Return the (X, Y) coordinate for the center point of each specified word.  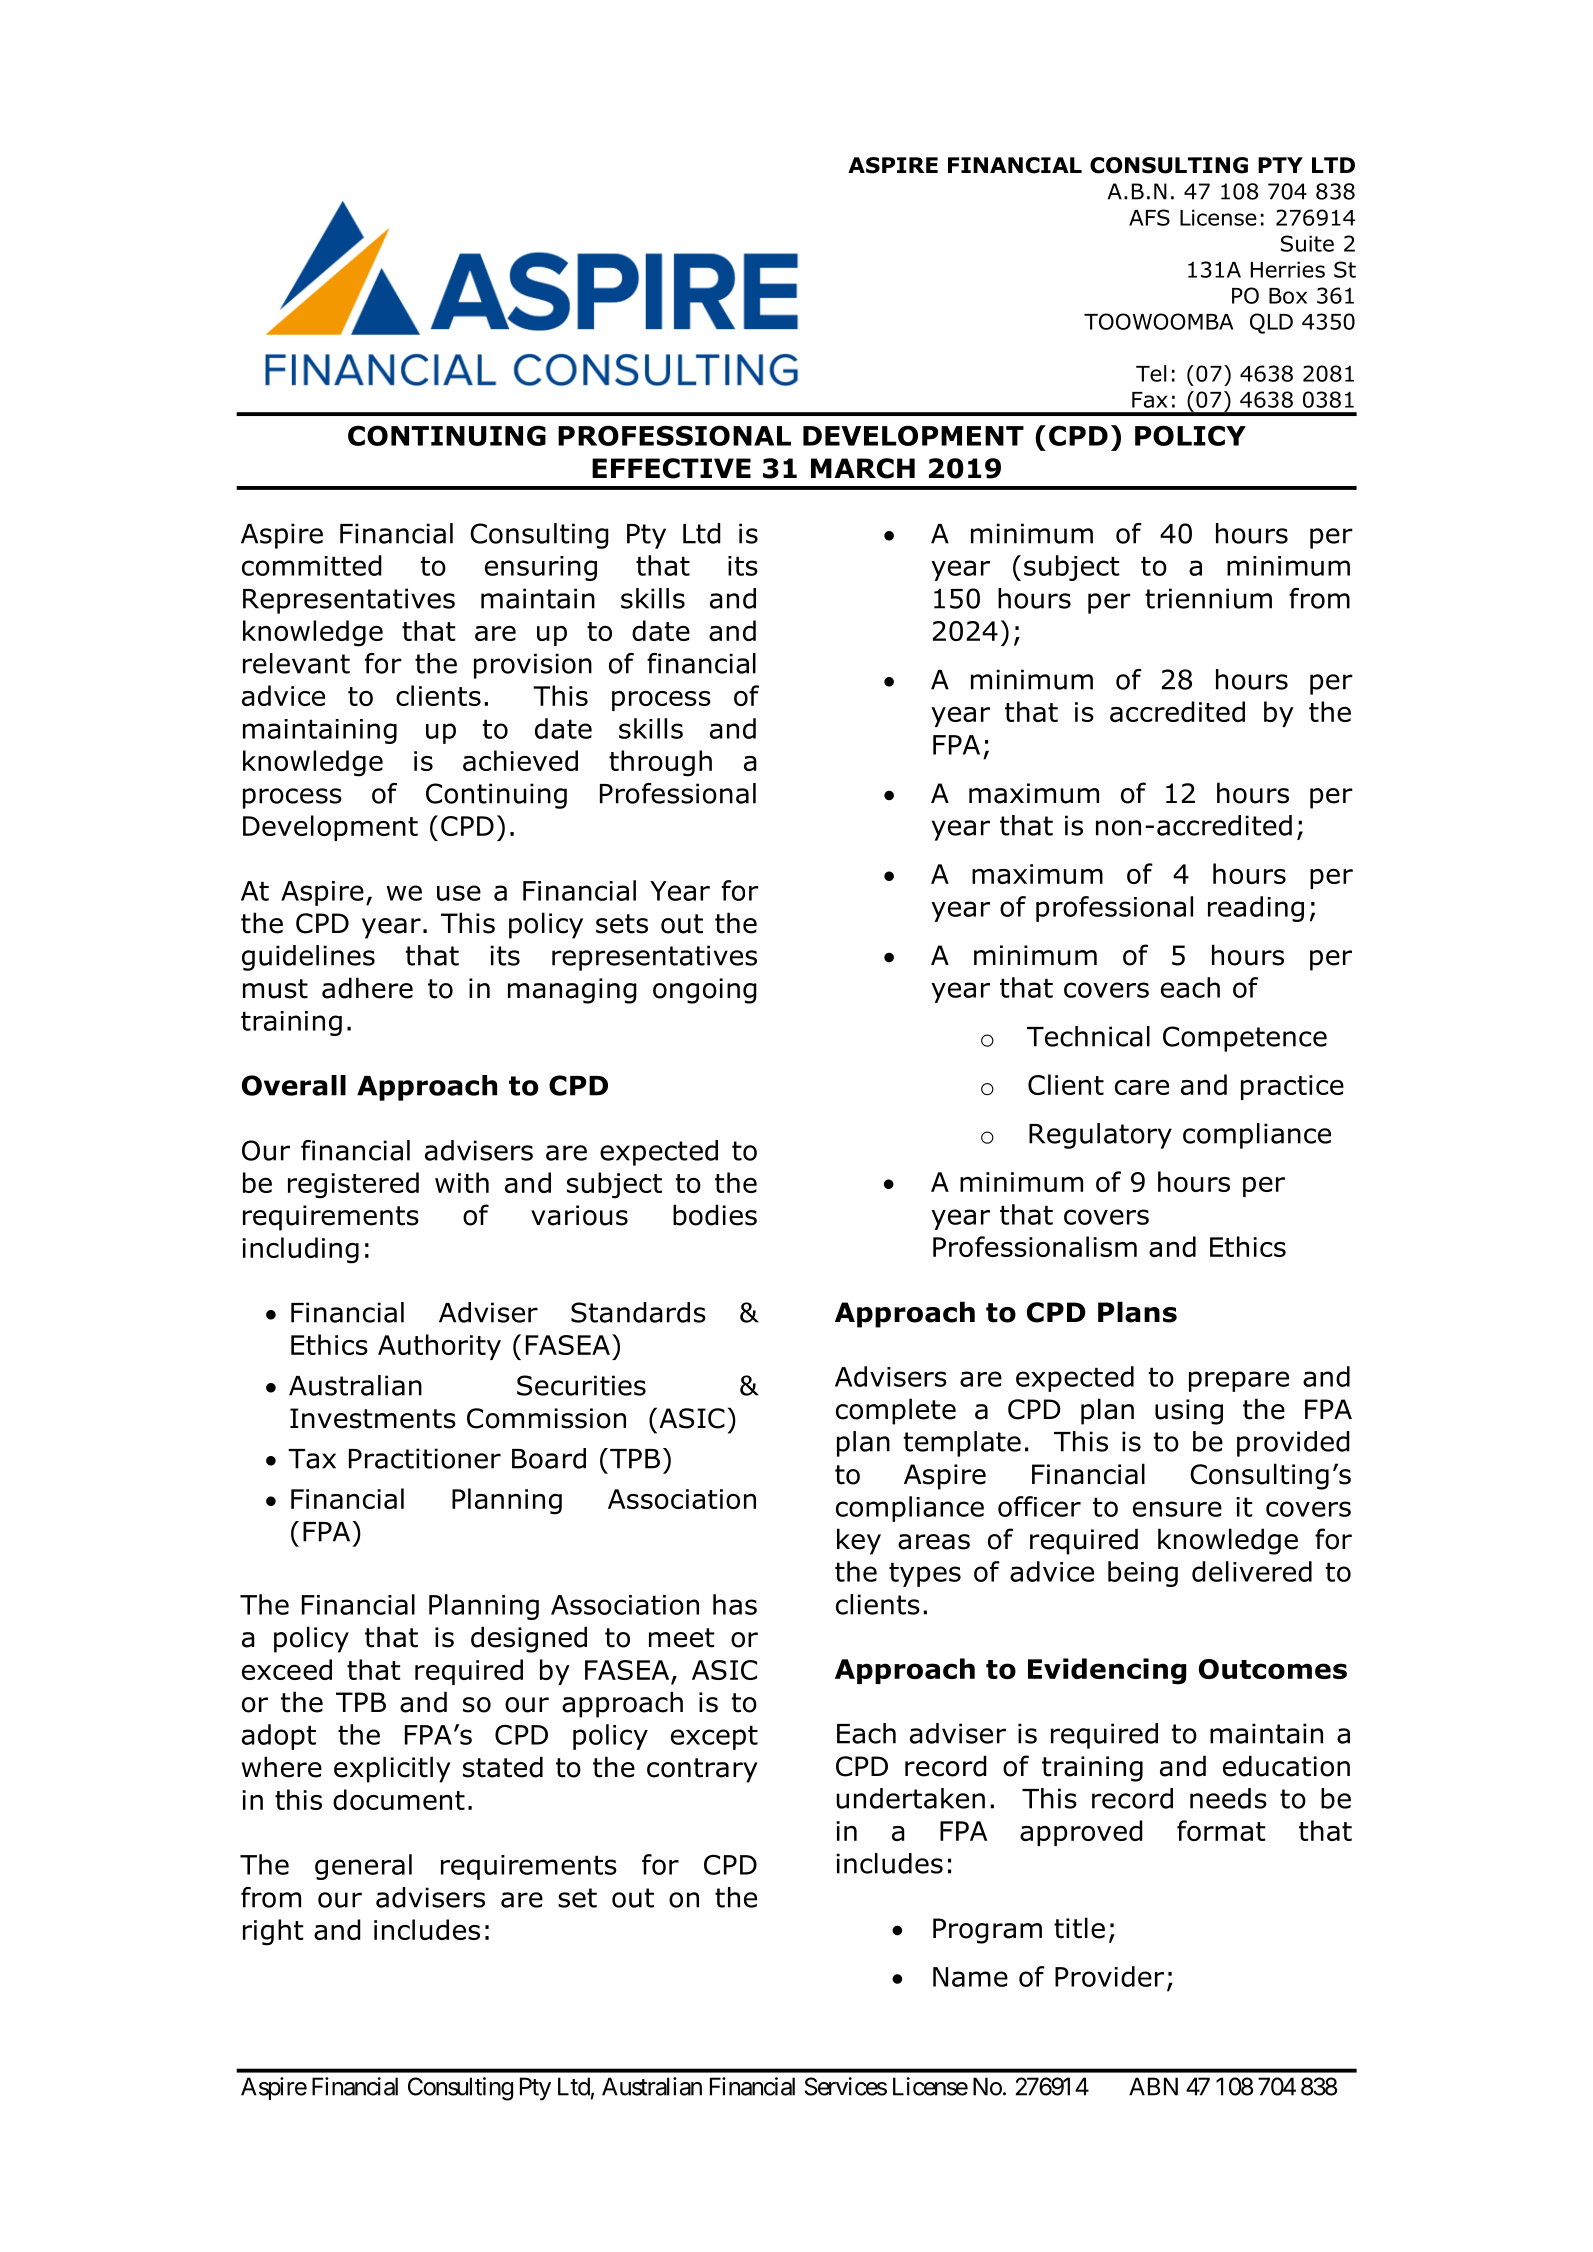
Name (970, 1977)
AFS (1149, 217)
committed (312, 565)
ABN (1153, 2086)
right (273, 1932)
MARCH (863, 468)
